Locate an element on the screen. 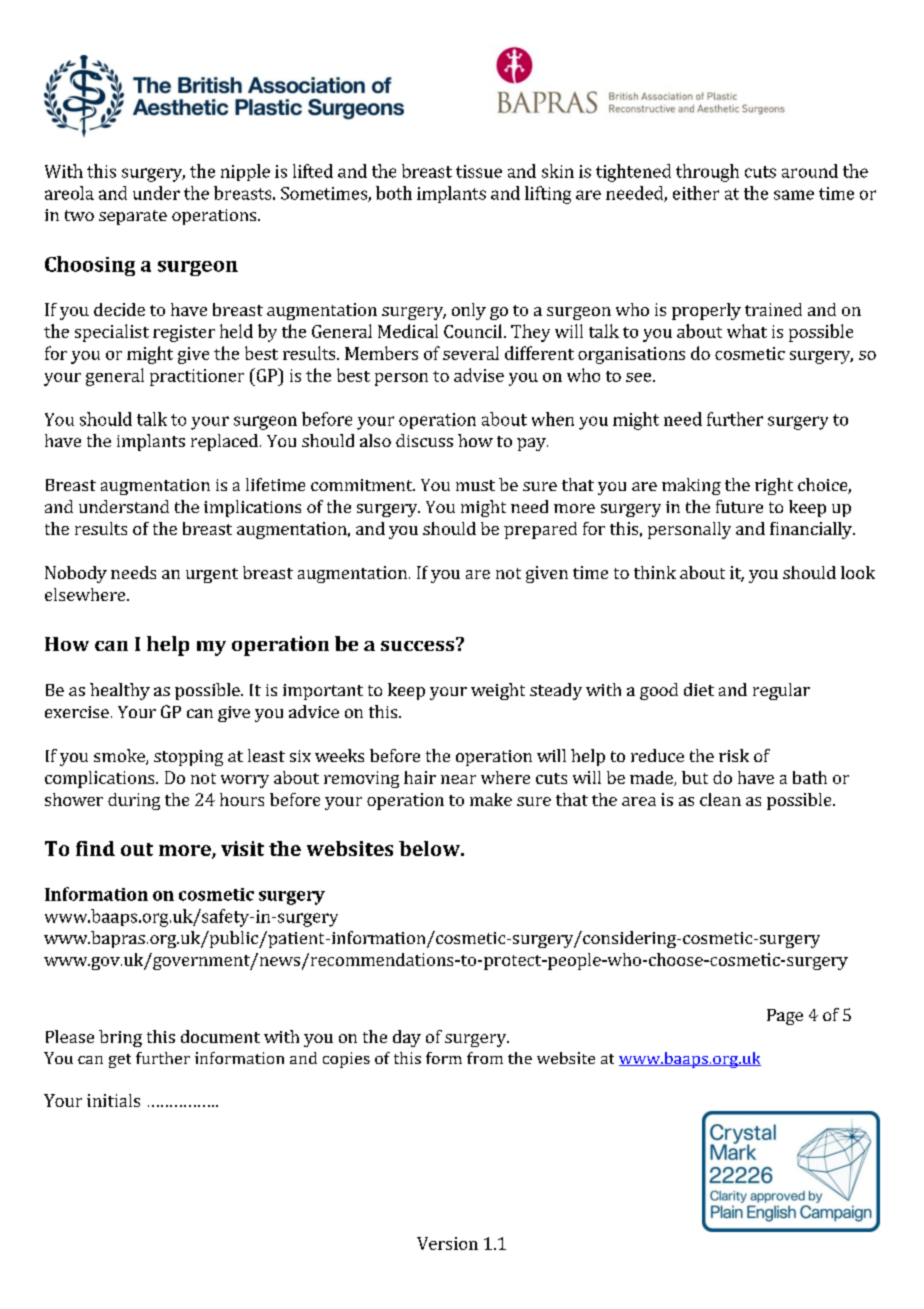 This screenshot has width=924, height=1309. same is located at coordinates (794, 195).
